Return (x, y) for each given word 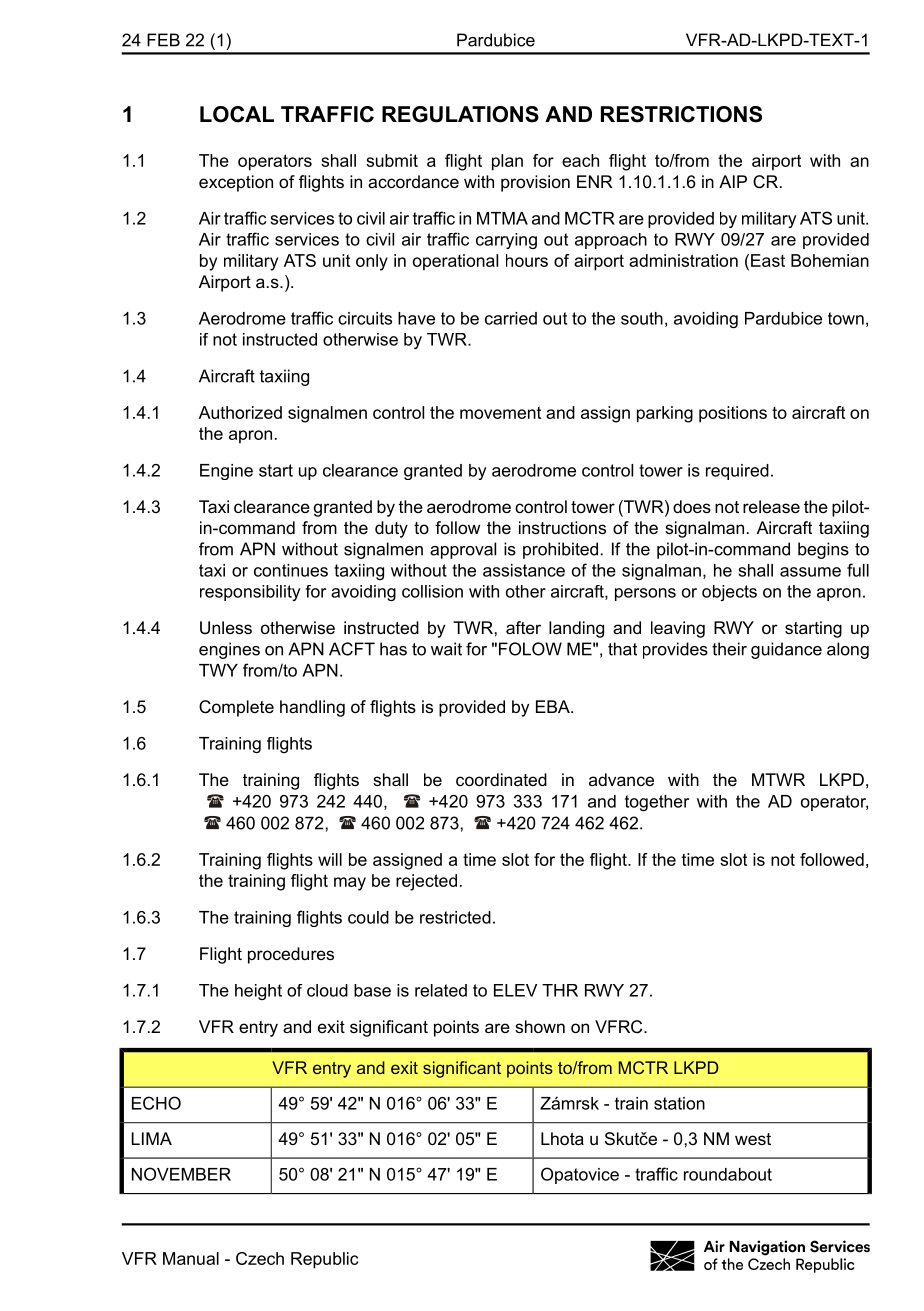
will (330, 859)
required (737, 472)
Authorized (240, 412)
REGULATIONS (460, 114)
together (657, 803)
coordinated (501, 779)
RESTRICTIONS (681, 114)
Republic (324, 1260)
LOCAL (237, 114)
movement (500, 412)
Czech (260, 1258)
